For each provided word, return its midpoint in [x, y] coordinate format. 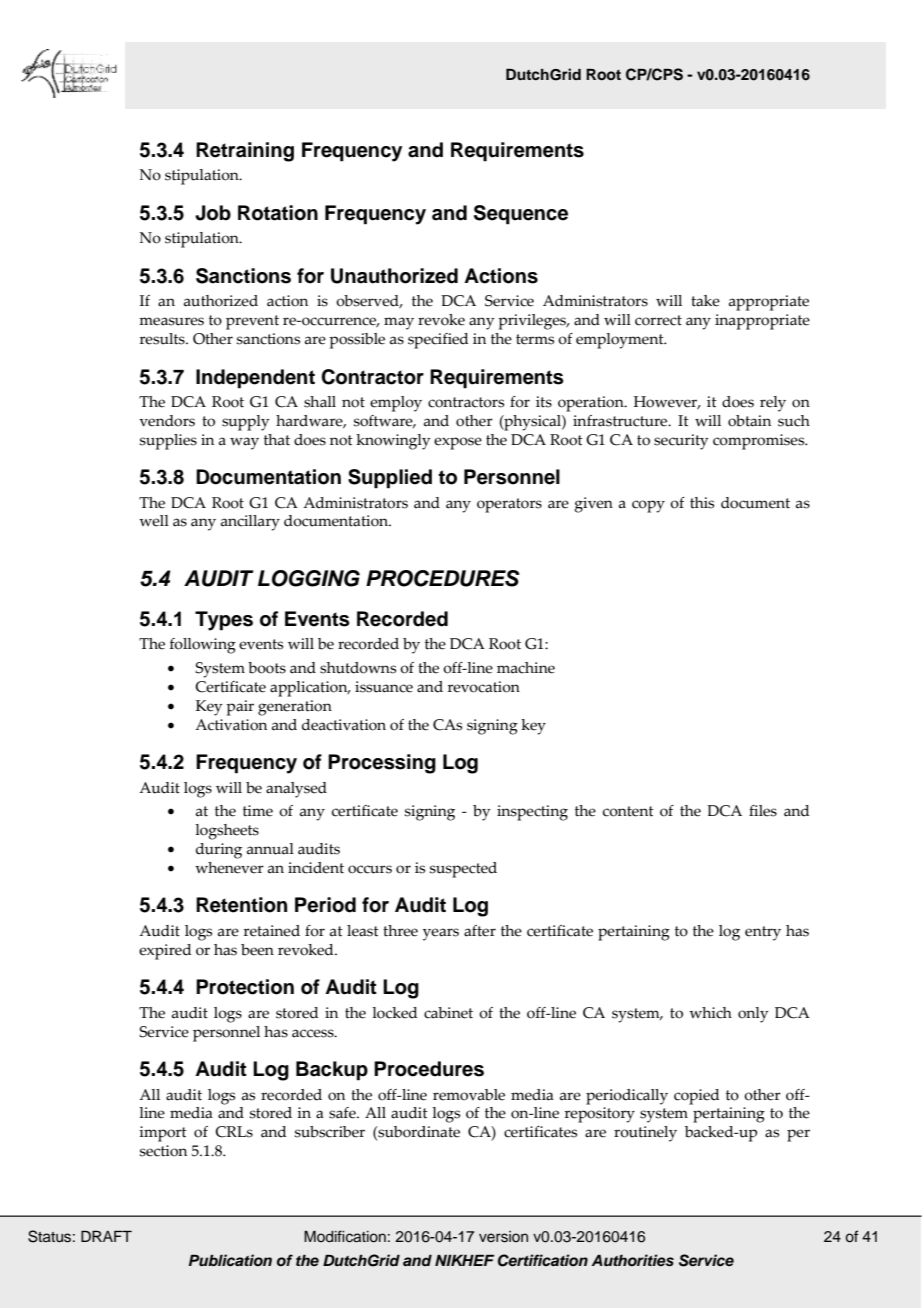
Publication [230, 1260]
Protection [245, 987]
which [710, 1013]
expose [458, 443]
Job [213, 213]
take [705, 301]
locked [394, 1013]
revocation [484, 687]
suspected [463, 870]
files [763, 811]
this [702, 503]
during [219, 851]
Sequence [521, 215]
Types [224, 621]
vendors [167, 421]
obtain [749, 421]
